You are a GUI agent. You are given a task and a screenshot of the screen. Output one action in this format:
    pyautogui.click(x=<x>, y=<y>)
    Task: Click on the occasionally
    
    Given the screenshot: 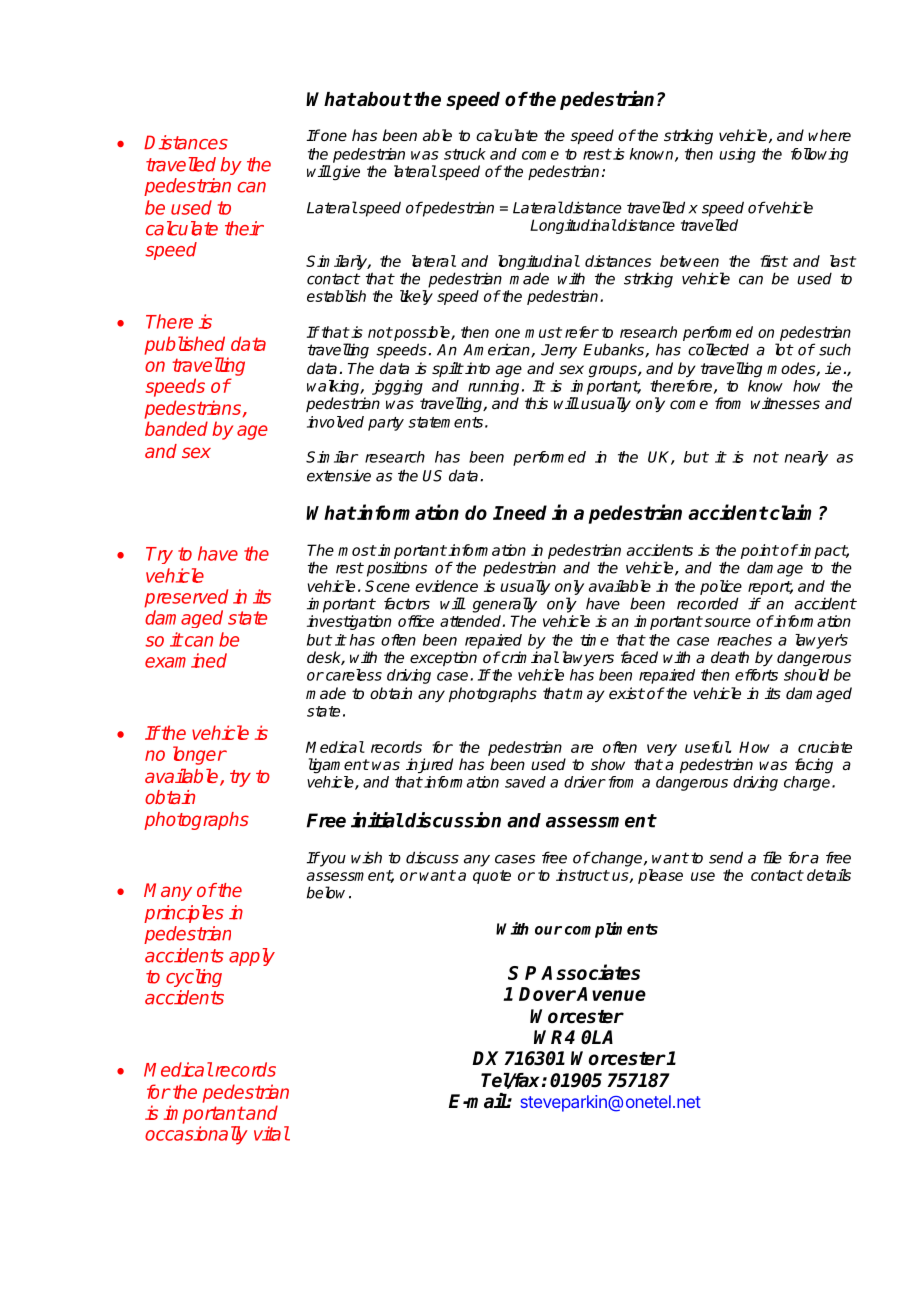 What is the action you would take?
    pyautogui.click(x=196, y=1135)
